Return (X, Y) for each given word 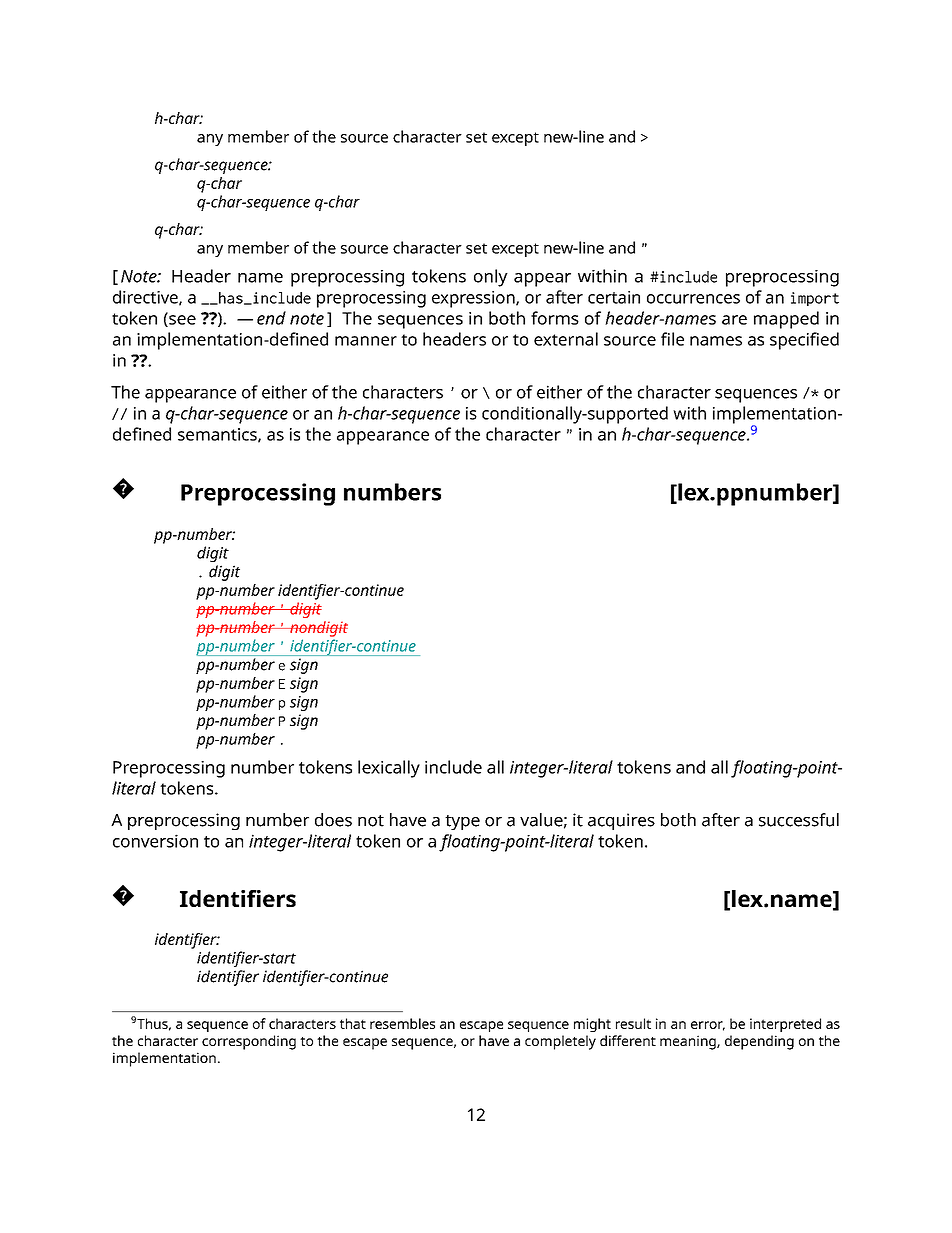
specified (804, 341)
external (566, 339)
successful (799, 820)
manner (366, 341)
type (462, 822)
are (734, 320)
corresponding (249, 1042)
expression (474, 299)
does (333, 820)
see (181, 320)
